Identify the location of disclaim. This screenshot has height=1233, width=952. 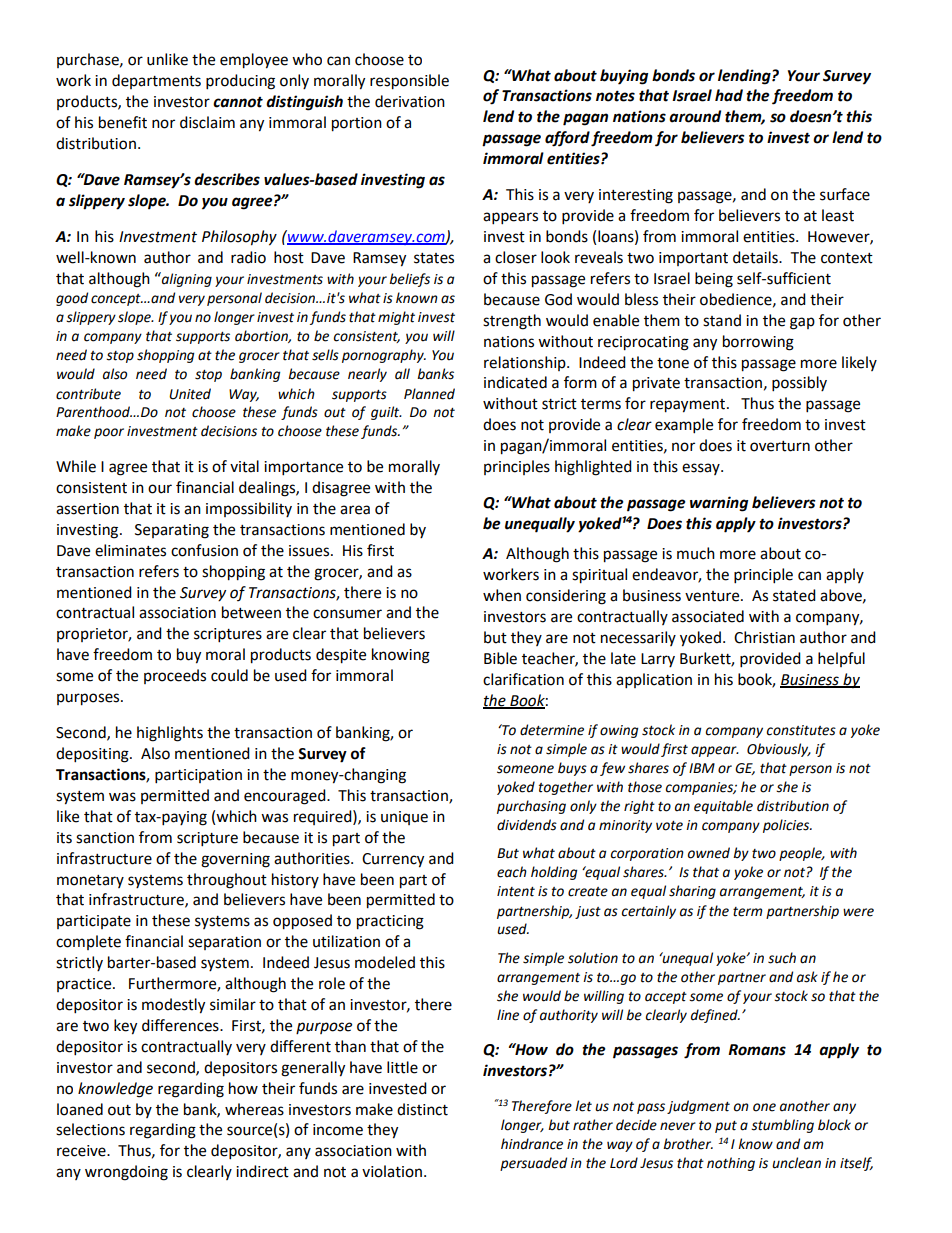
(207, 122).
